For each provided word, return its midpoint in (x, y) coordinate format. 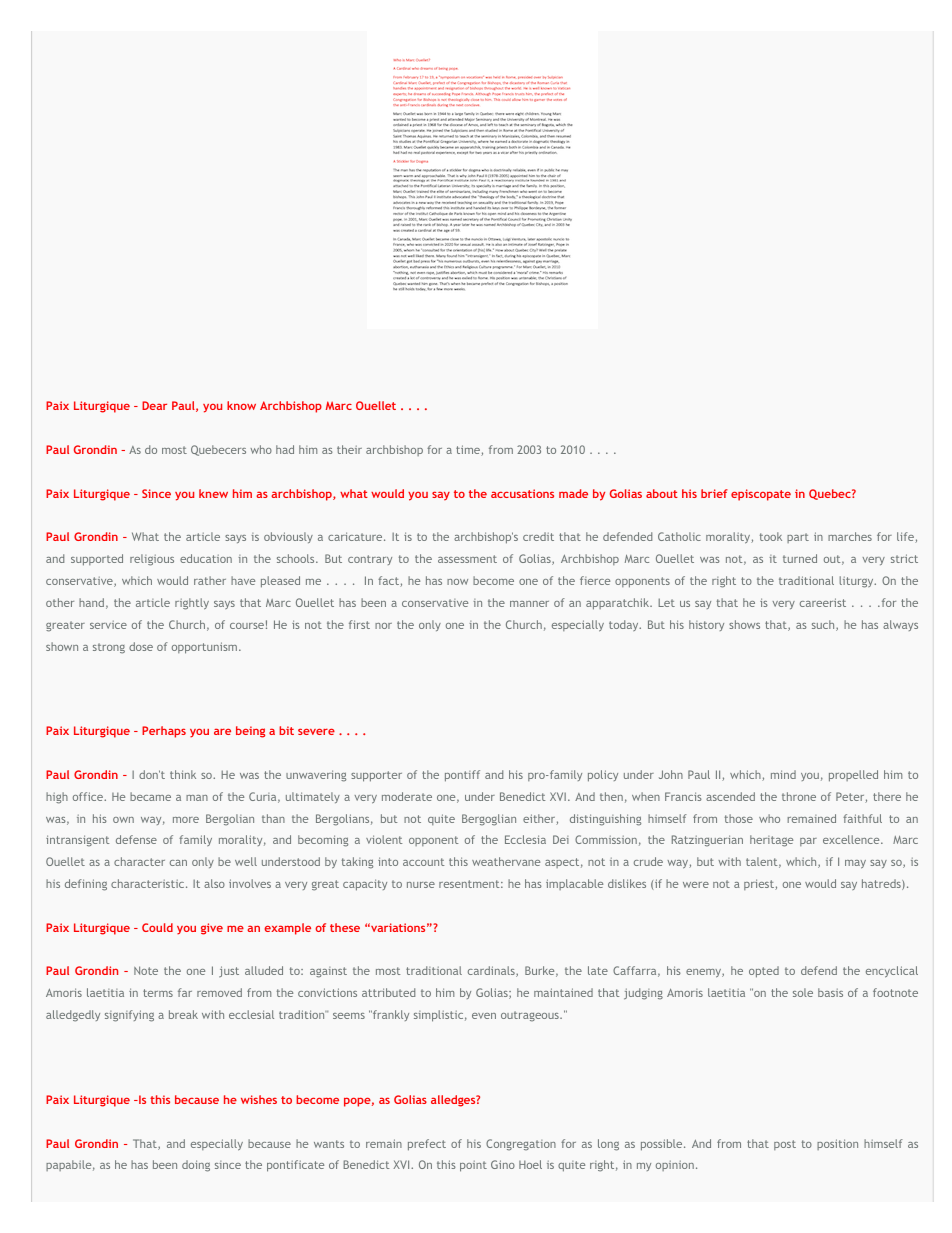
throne (799, 796)
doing (196, 1166)
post (785, 1145)
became (150, 796)
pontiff (462, 776)
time (469, 450)
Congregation (521, 1145)
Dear (154, 405)
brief (714, 493)
